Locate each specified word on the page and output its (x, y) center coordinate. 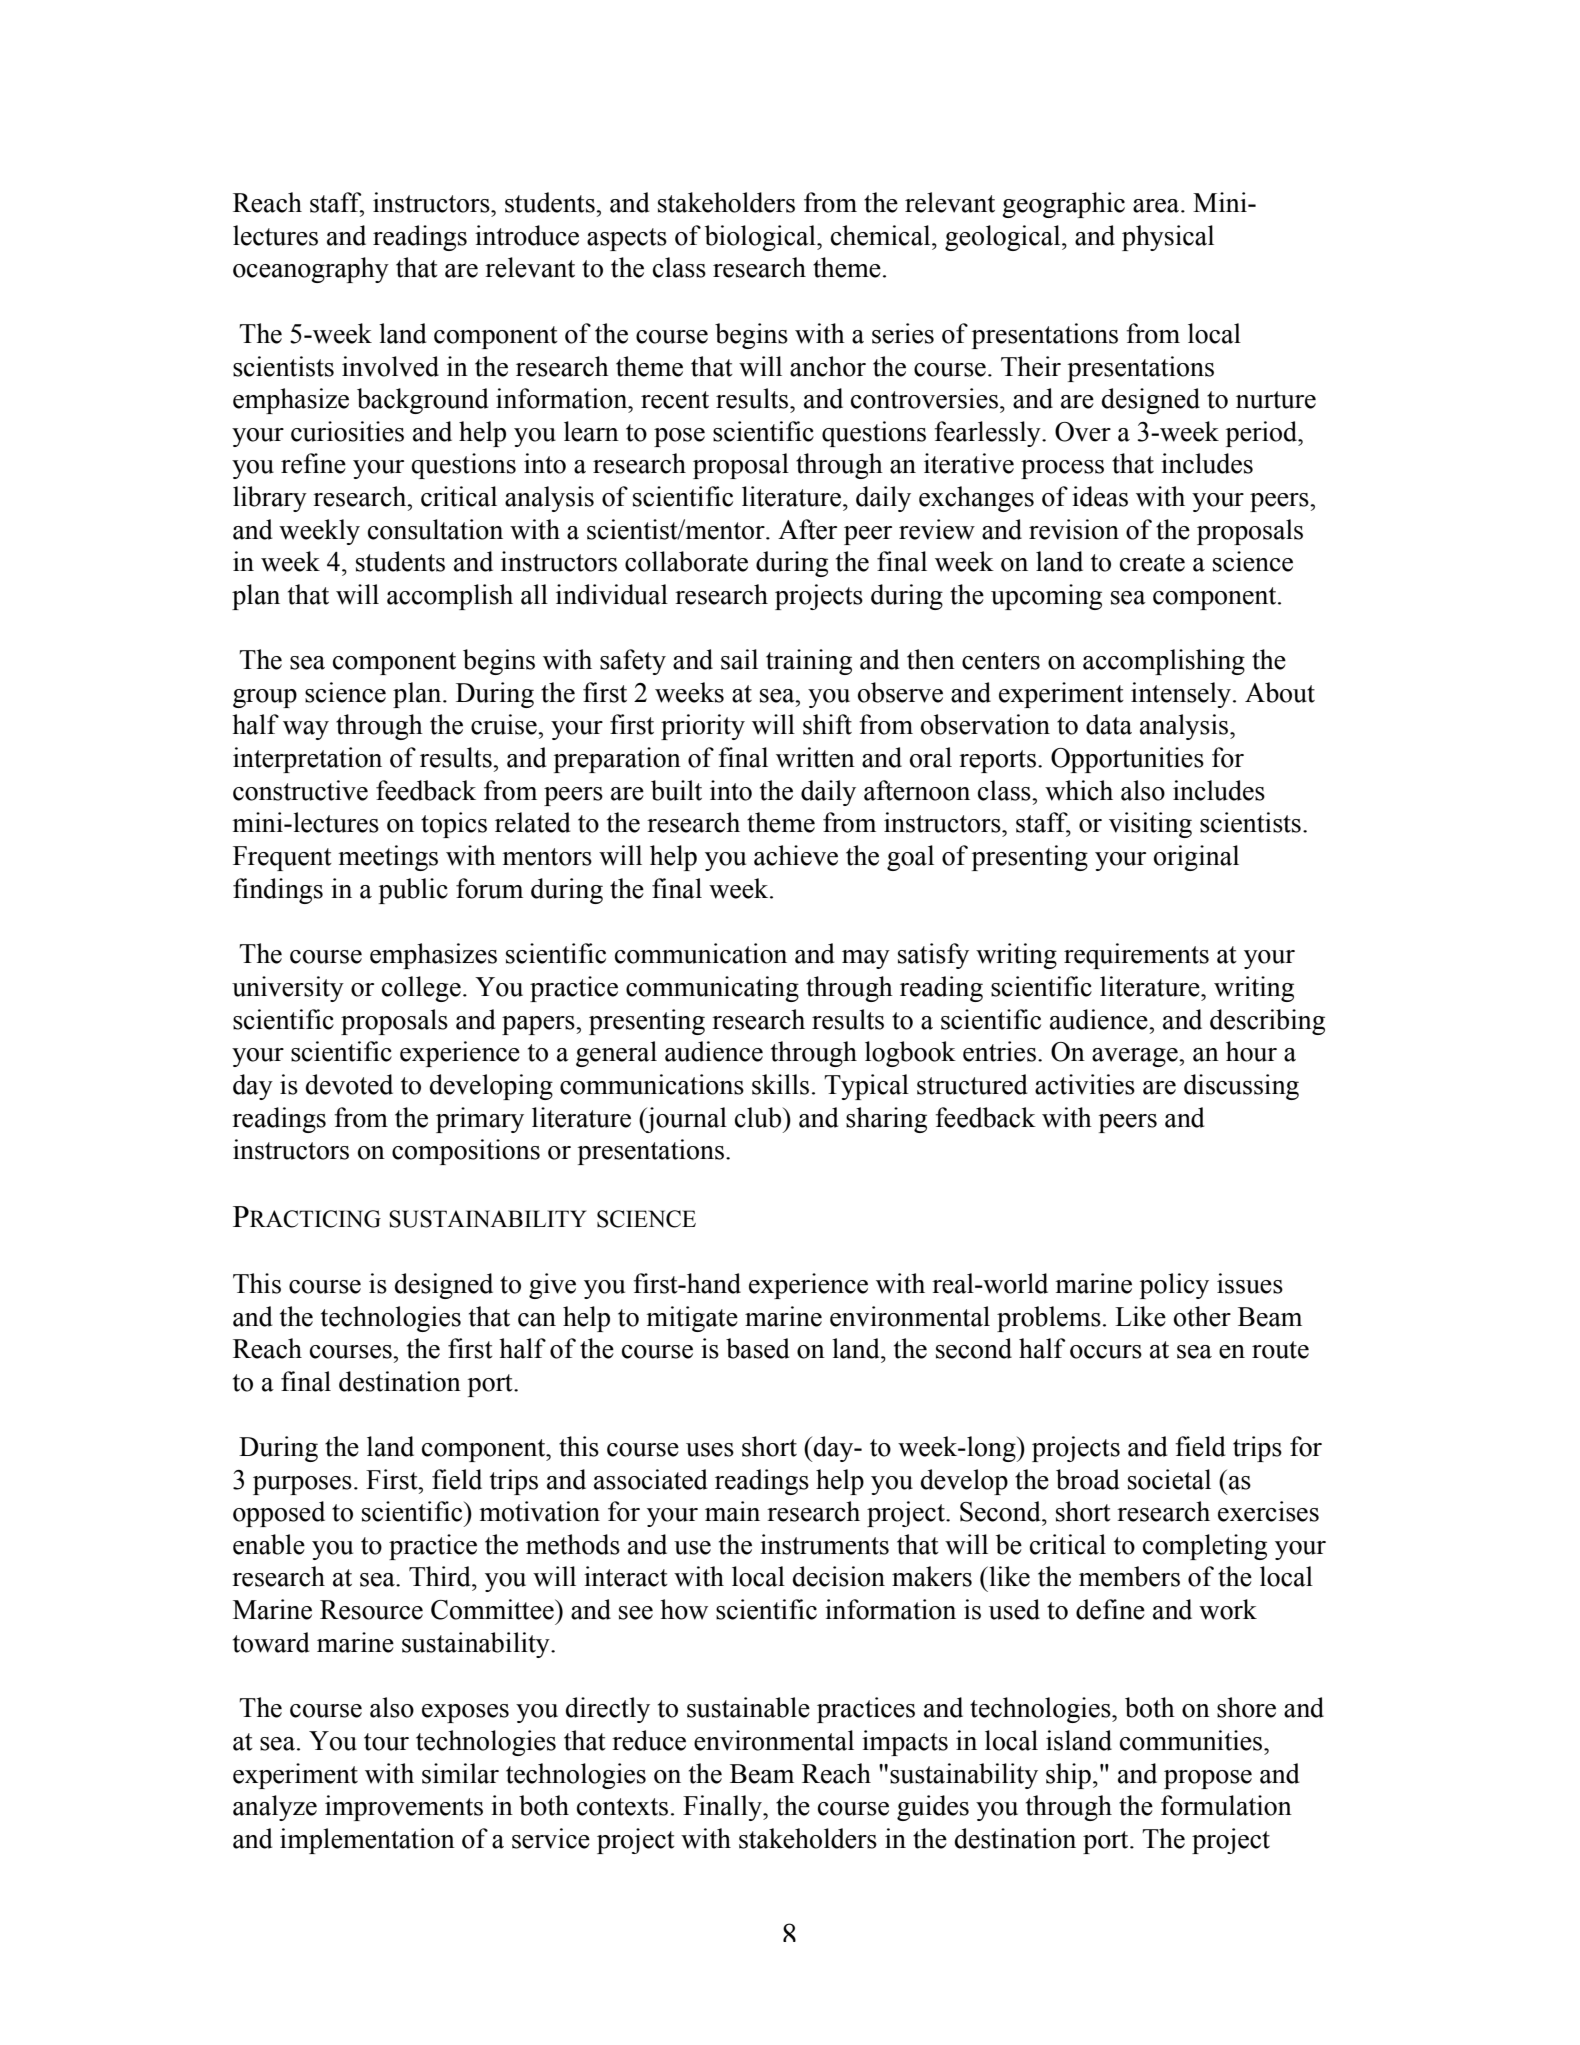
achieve (796, 855)
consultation (435, 529)
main (732, 1511)
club (759, 1117)
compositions (466, 1152)
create (1152, 563)
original (1196, 858)
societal (1169, 1479)
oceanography (311, 270)
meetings (388, 858)
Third (441, 1576)
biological (761, 238)
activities (1085, 1084)
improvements (404, 1808)
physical (1168, 238)
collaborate (686, 561)
